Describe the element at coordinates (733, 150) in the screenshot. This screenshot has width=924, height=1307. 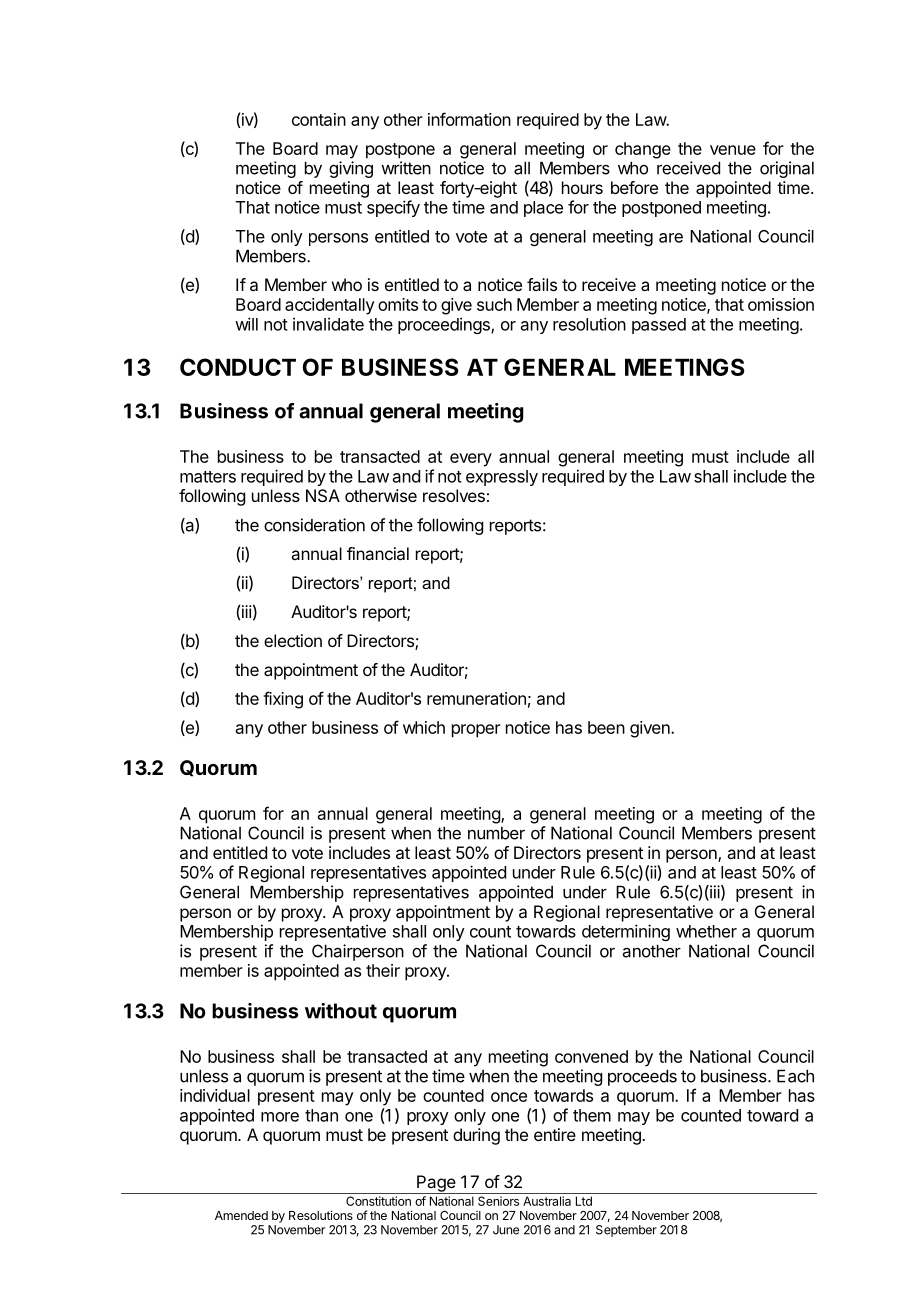
I see `venue` at that location.
